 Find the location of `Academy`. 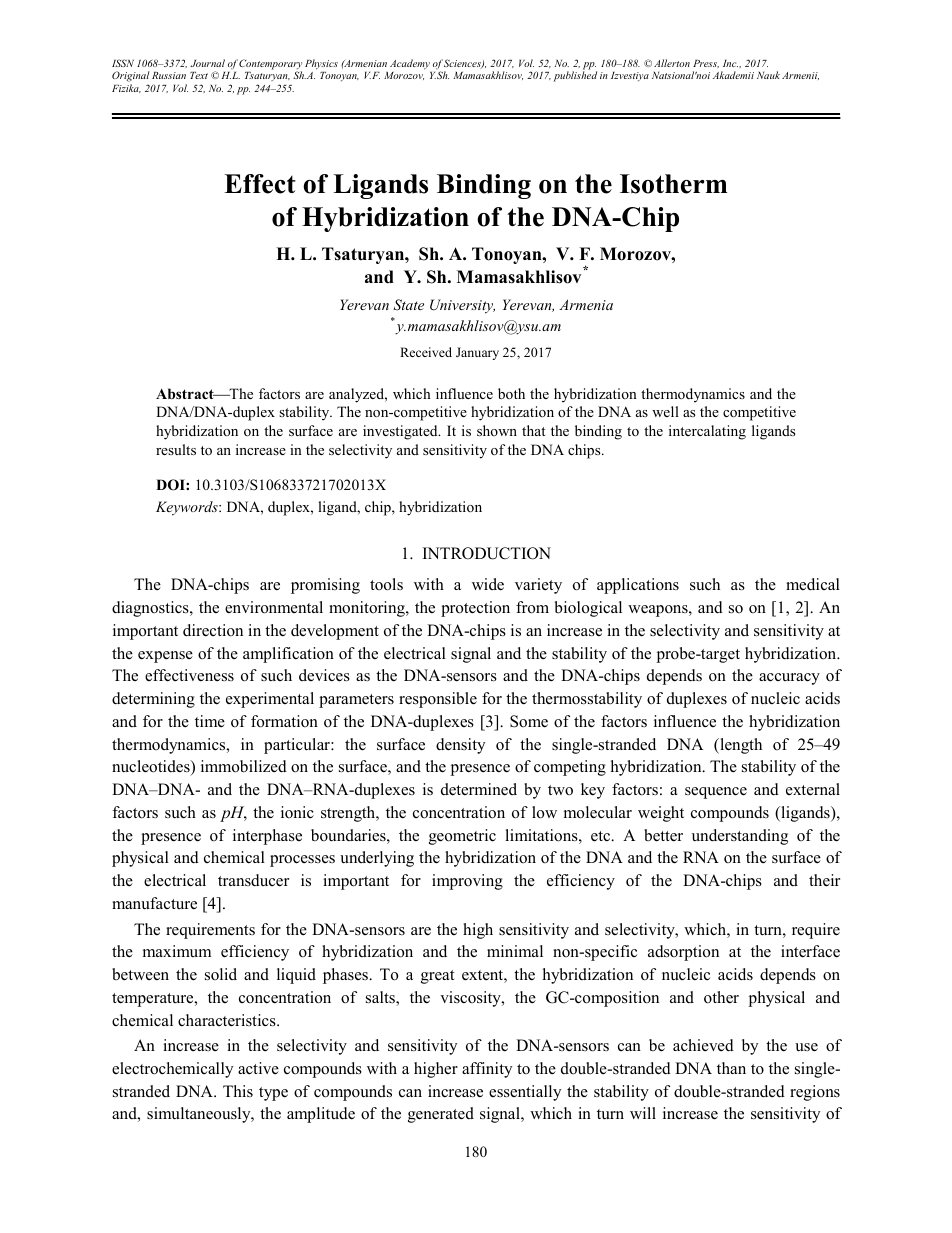

Academy is located at coordinates (410, 64).
